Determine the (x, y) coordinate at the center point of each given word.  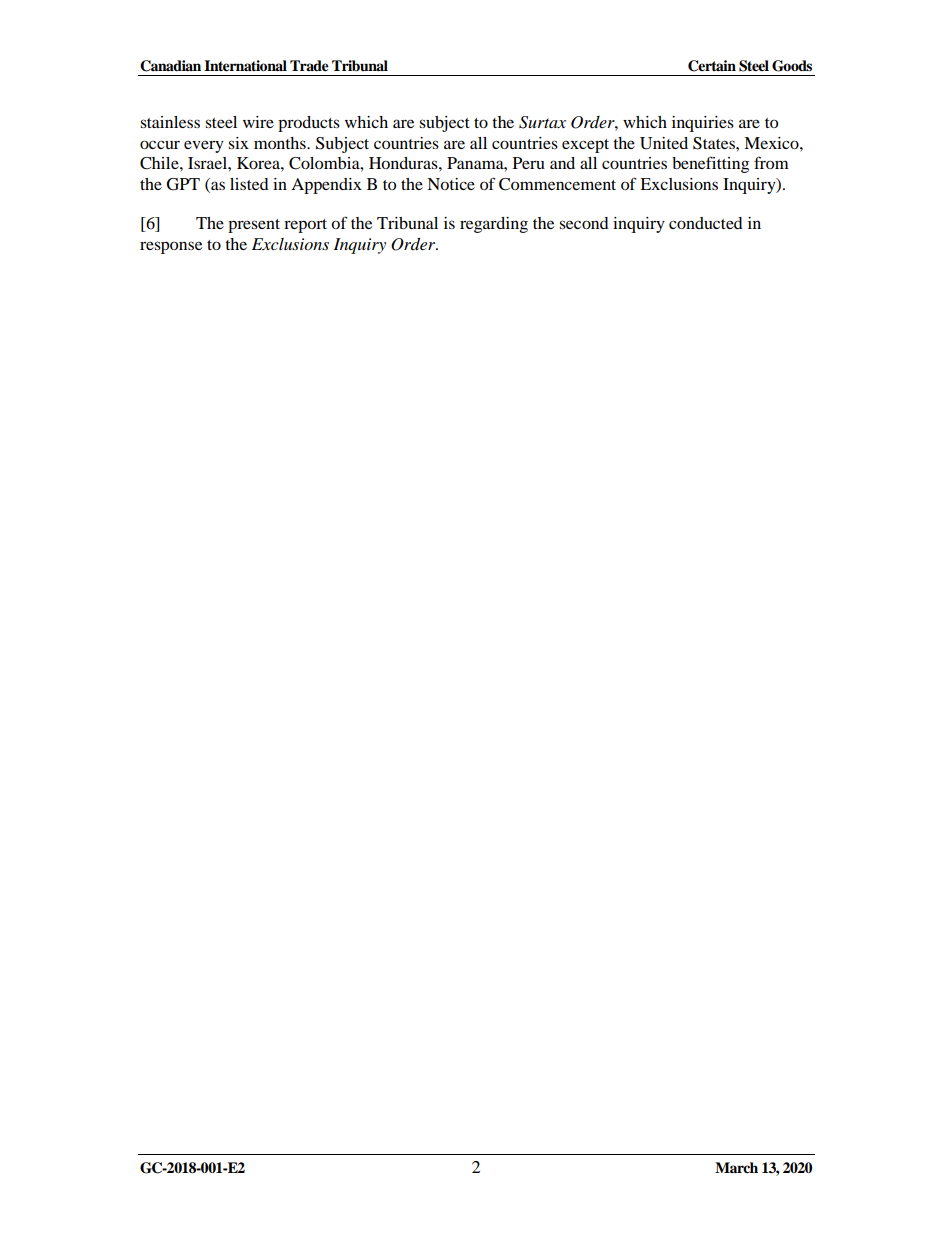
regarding (494, 225)
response (171, 247)
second (584, 223)
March (736, 1167)
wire (258, 122)
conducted (706, 223)
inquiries (703, 124)
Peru (529, 163)
